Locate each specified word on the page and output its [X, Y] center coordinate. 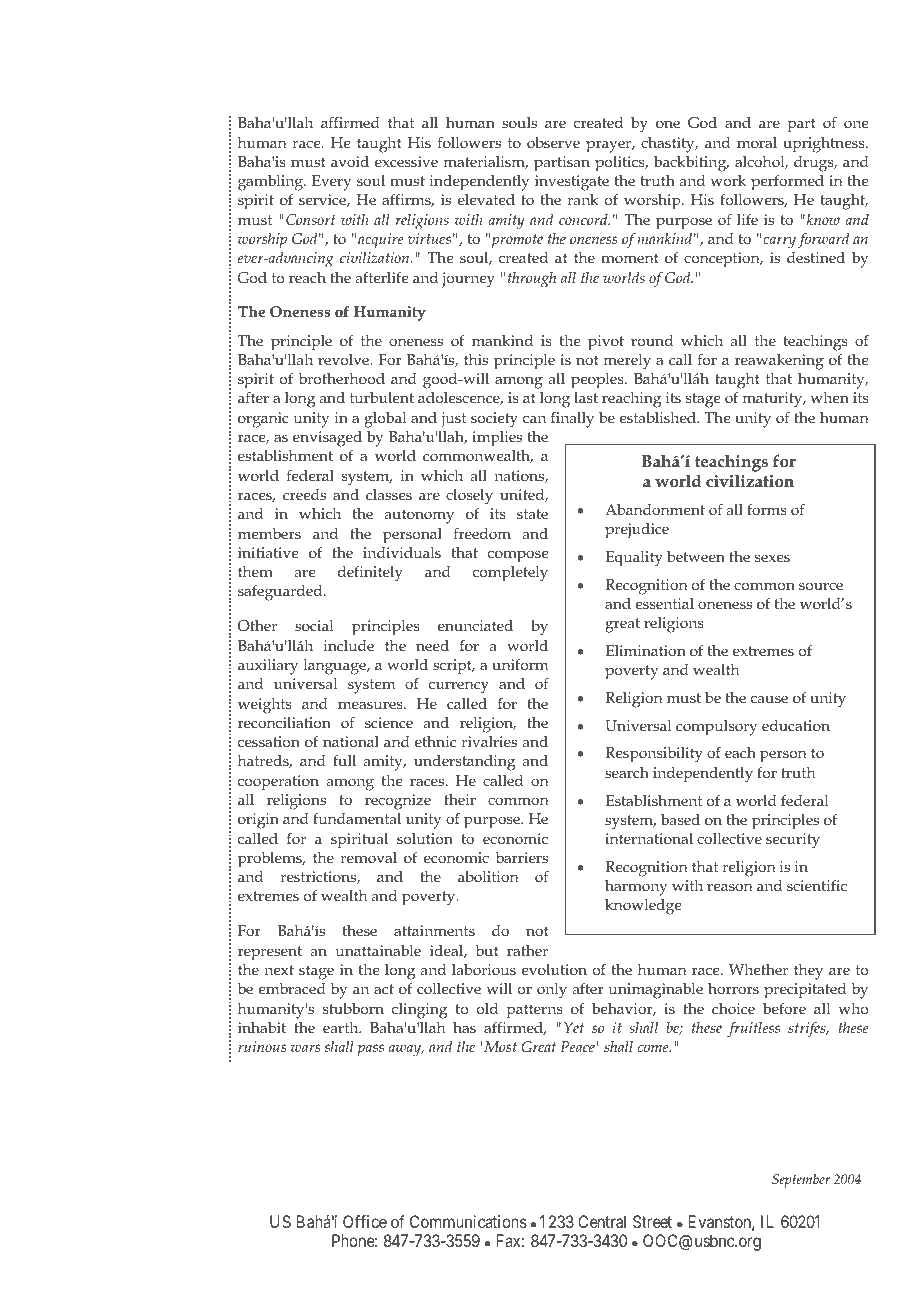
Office [365, 1221]
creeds [304, 494]
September [801, 1181]
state [532, 514]
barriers [522, 857]
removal [368, 858]
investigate [572, 184]
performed [787, 182]
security [793, 841]
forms [767, 509]
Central [602, 1221]
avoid [350, 161]
